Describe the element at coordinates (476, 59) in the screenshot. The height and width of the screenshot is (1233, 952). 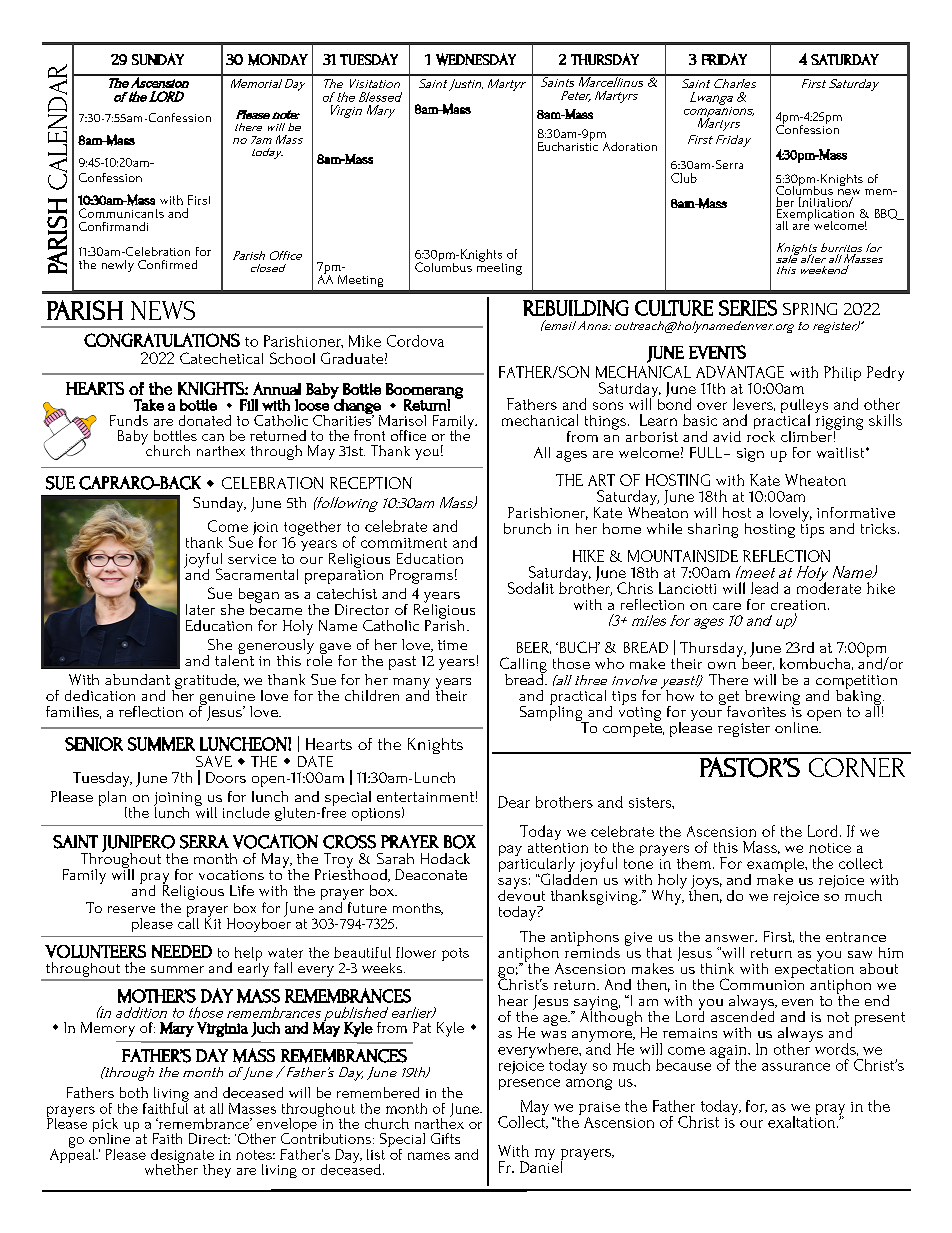
I see `WEDNESDAY` at that location.
